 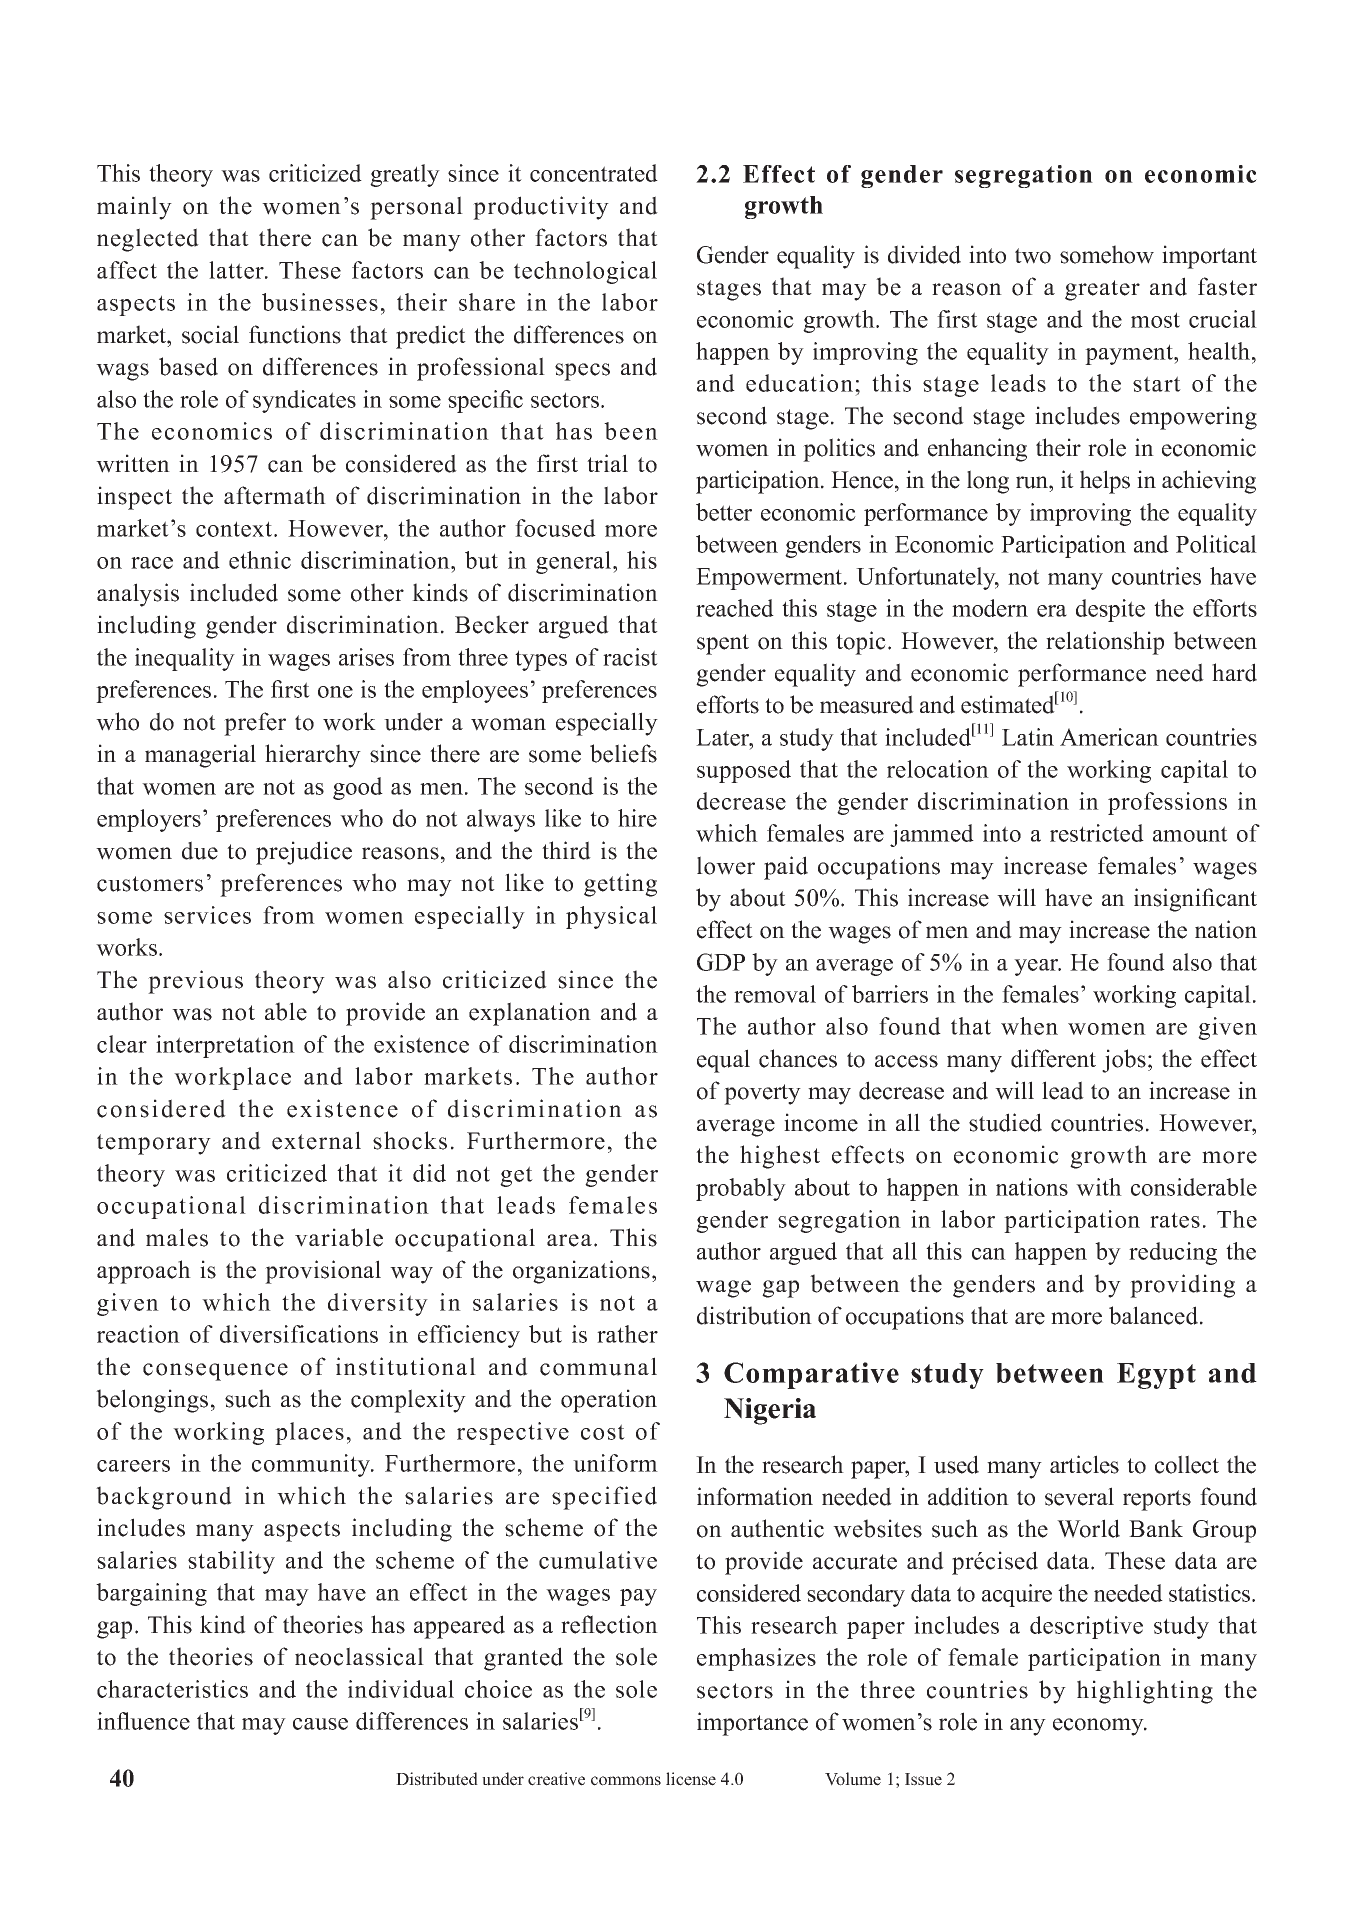 I want to click on latter, so click(x=237, y=270).
